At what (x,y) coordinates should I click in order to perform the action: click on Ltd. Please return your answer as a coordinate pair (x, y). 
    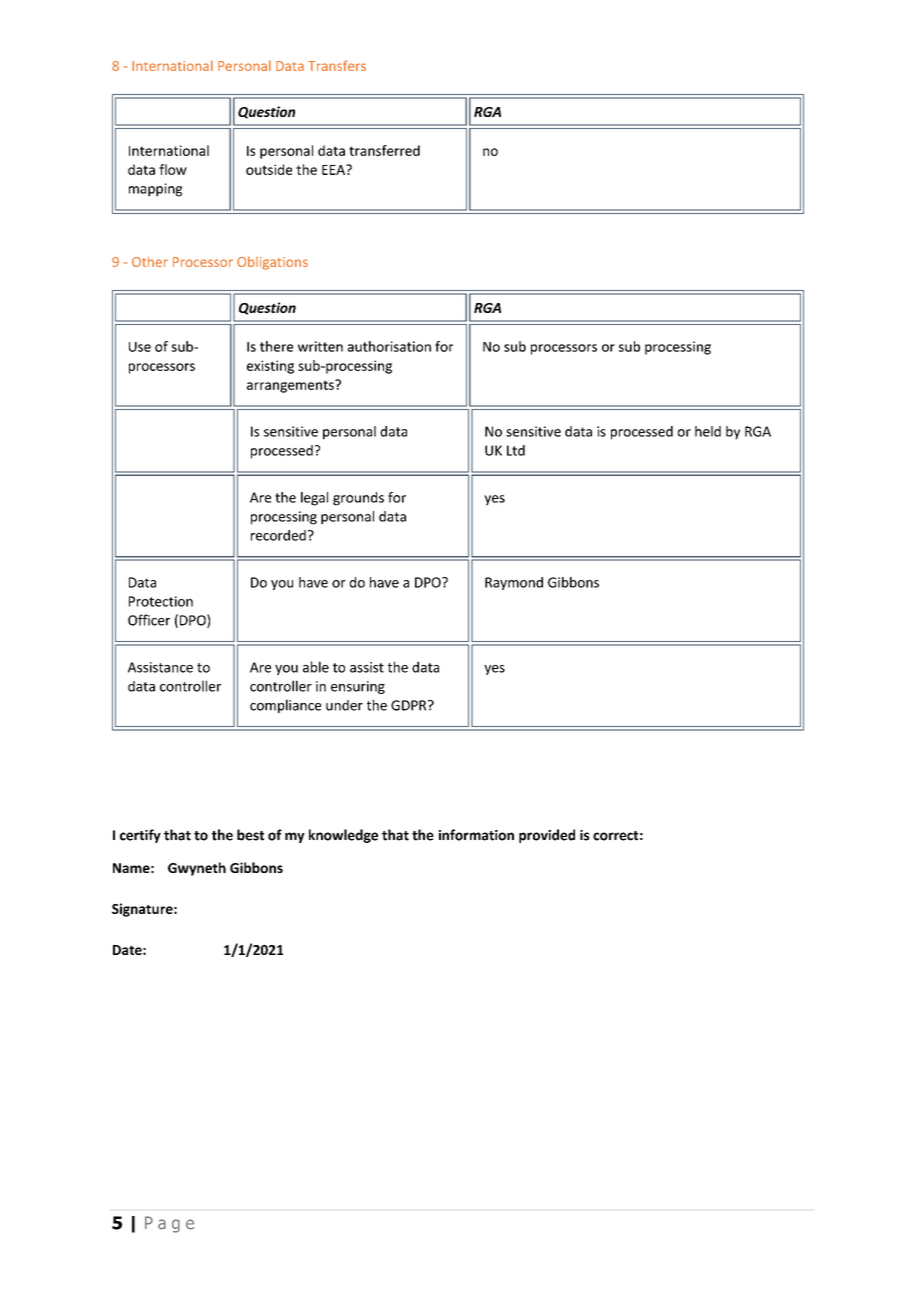
    Looking at the image, I should click on (516, 450).
